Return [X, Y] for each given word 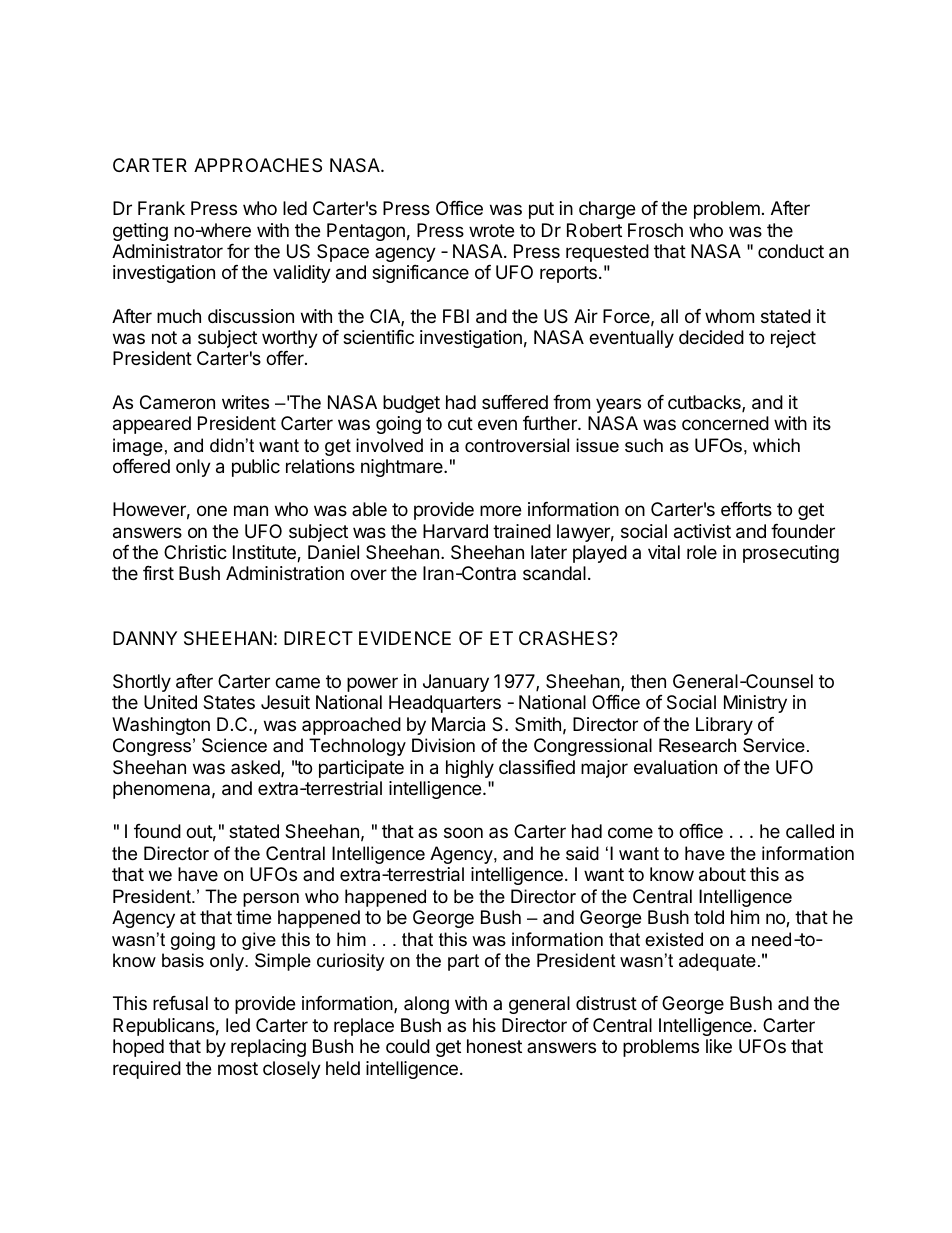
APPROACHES [258, 165]
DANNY [145, 638]
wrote [491, 230]
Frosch [655, 230]
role [702, 552]
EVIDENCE [405, 638]
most [238, 1068]
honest [494, 1046]
